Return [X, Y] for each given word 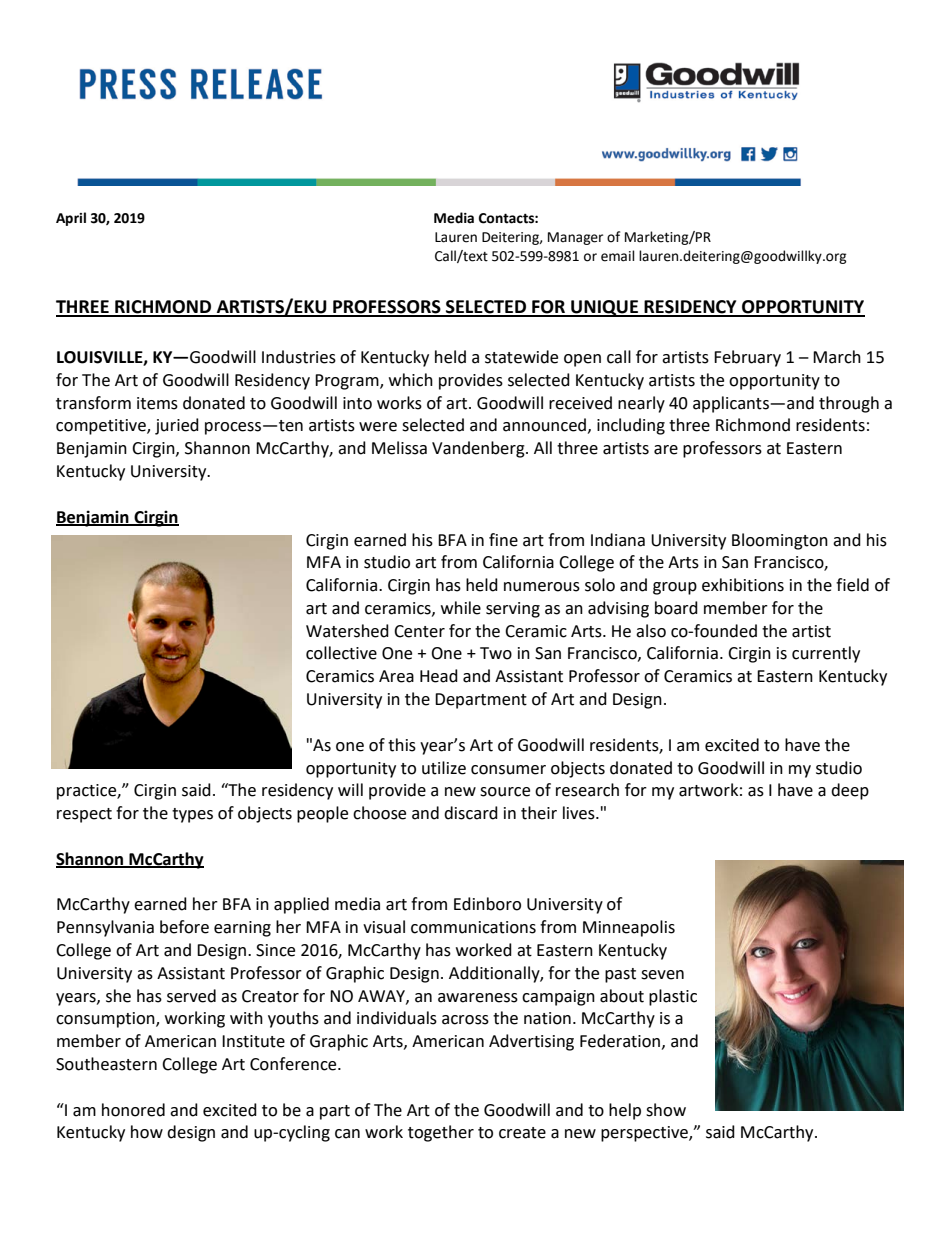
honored [133, 1110]
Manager [575, 238]
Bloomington [780, 541]
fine [503, 540]
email [618, 256]
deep [850, 791]
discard [471, 813]
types [192, 815]
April [71, 219]
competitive [102, 427]
